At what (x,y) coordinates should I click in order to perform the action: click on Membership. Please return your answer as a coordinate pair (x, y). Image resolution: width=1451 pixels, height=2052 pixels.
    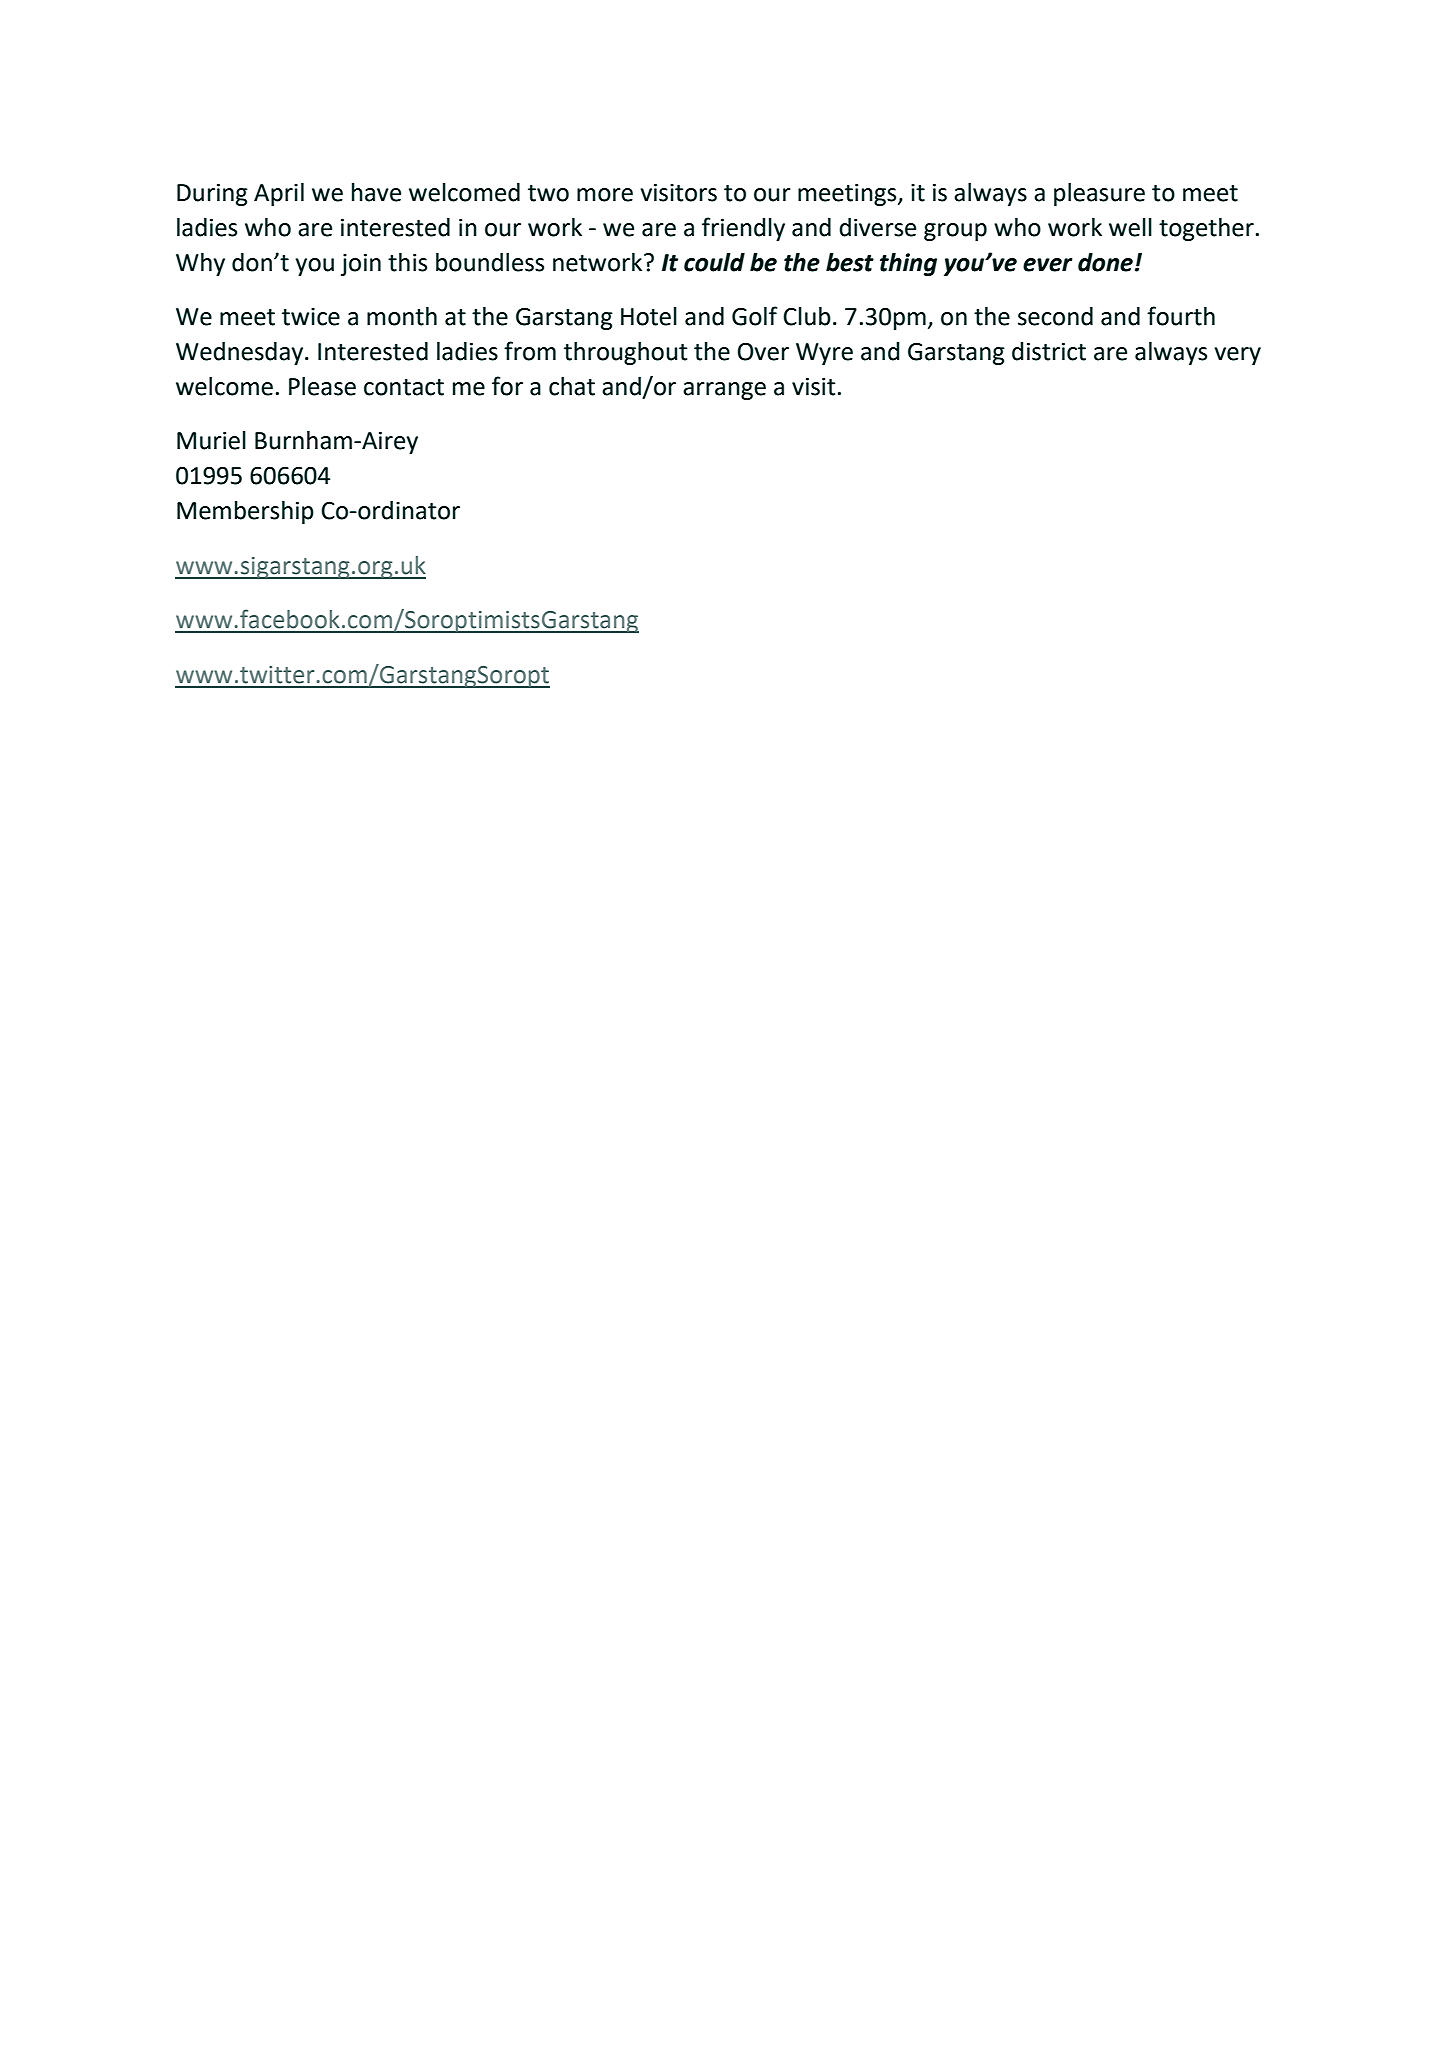
    Looking at the image, I should click on (245, 512).
